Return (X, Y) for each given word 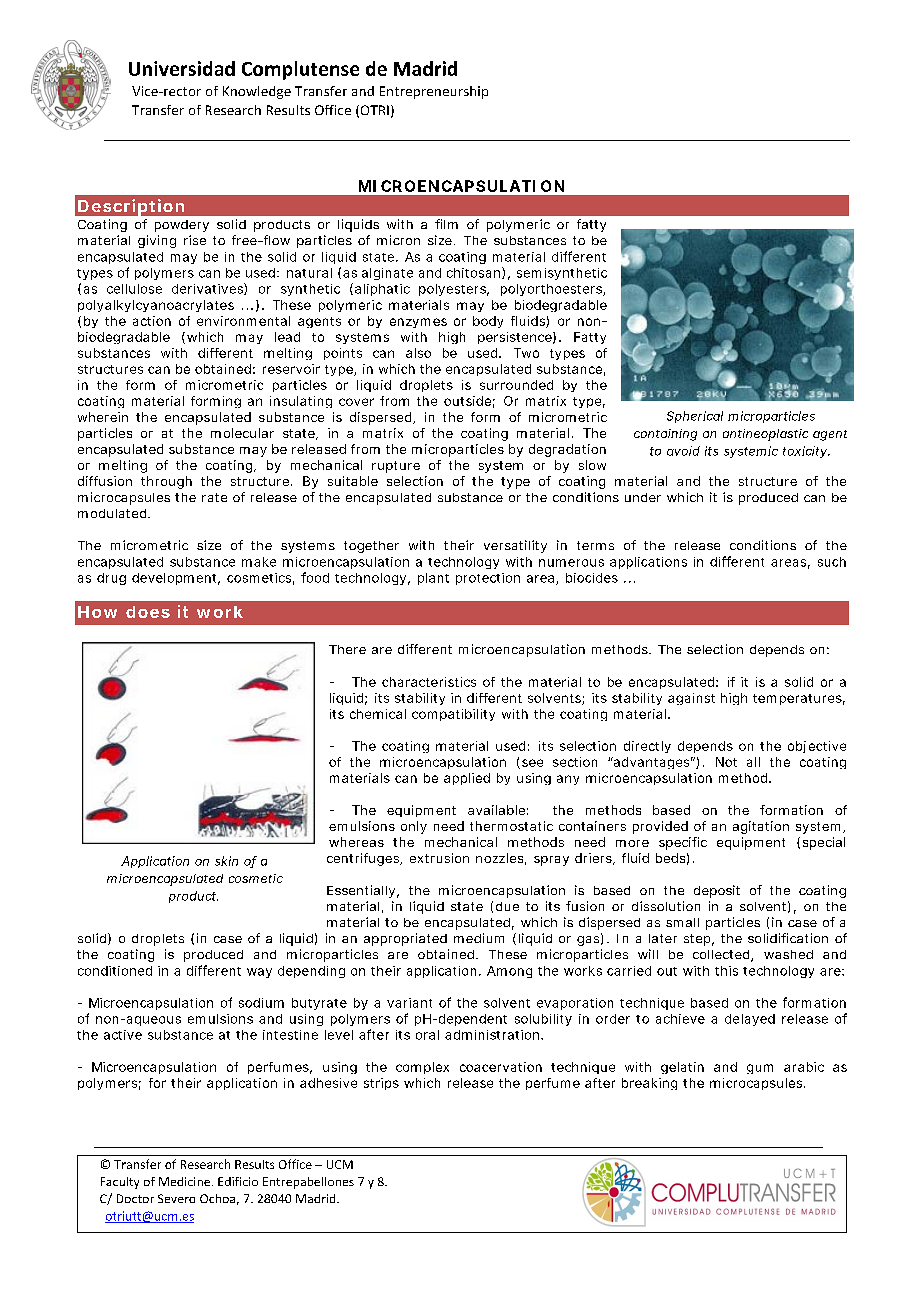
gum (760, 1069)
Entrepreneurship (434, 92)
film (446, 224)
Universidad (182, 68)
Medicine (186, 1181)
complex (422, 1068)
